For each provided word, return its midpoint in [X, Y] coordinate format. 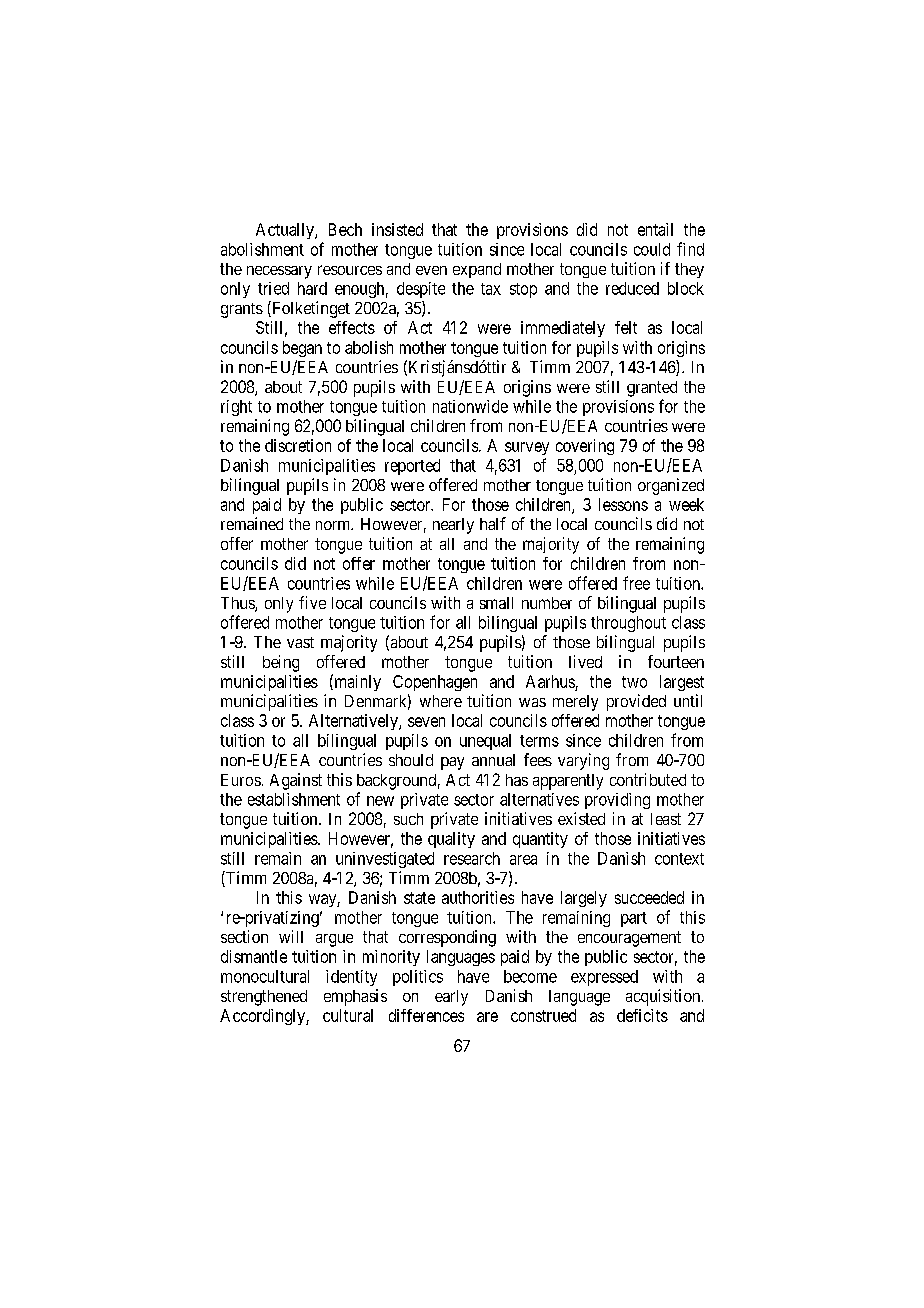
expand [477, 270]
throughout [628, 624]
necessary [279, 272]
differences [426, 1015]
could [652, 249]
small [496, 603]
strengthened [264, 998]
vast [300, 642]
